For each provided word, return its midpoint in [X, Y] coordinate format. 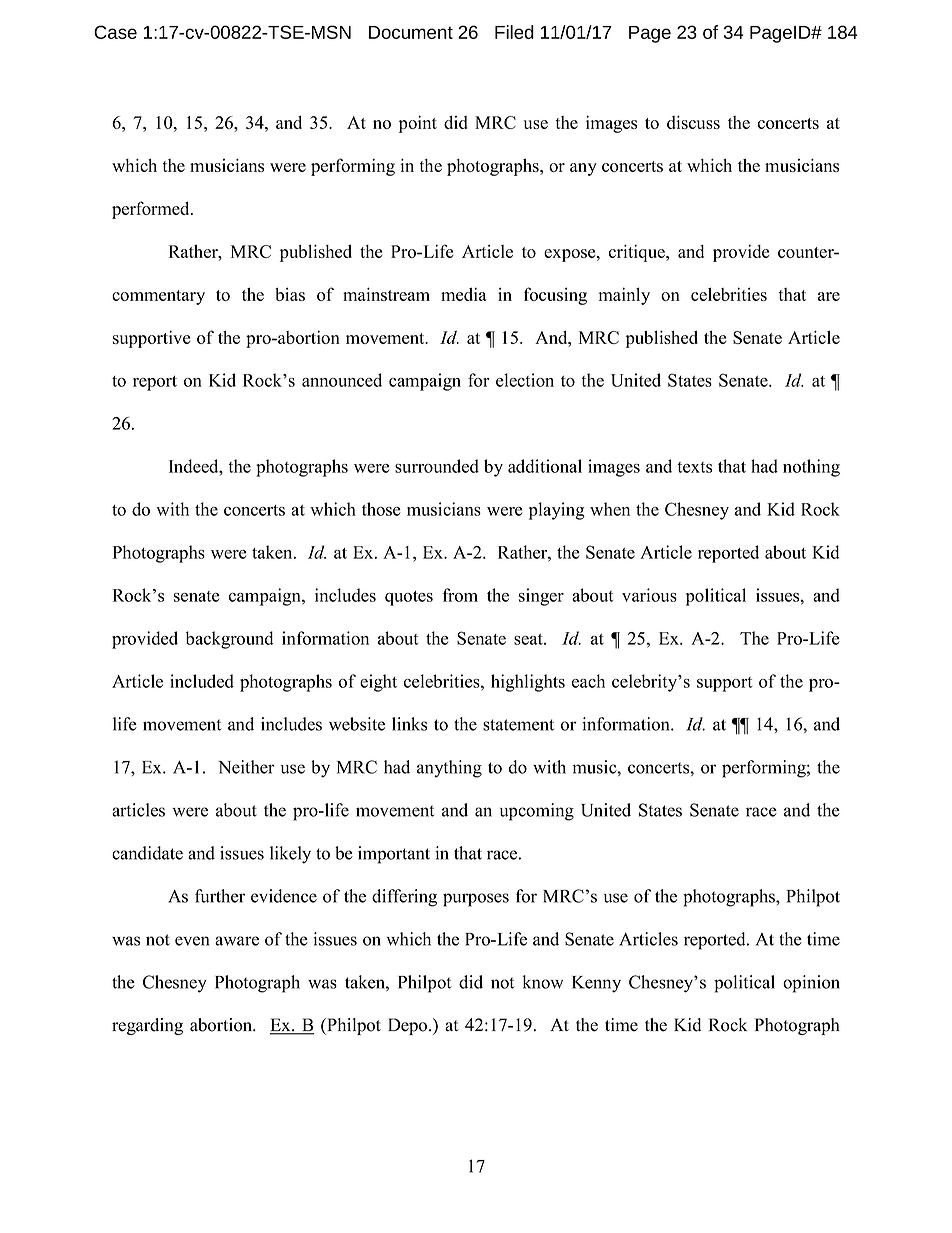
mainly [624, 296]
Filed [514, 32]
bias [290, 294]
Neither [246, 767]
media [464, 294]
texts [694, 467]
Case [115, 32]
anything [449, 769]
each [588, 681]
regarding [147, 1026]
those [381, 509]
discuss [693, 122]
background [229, 640]
